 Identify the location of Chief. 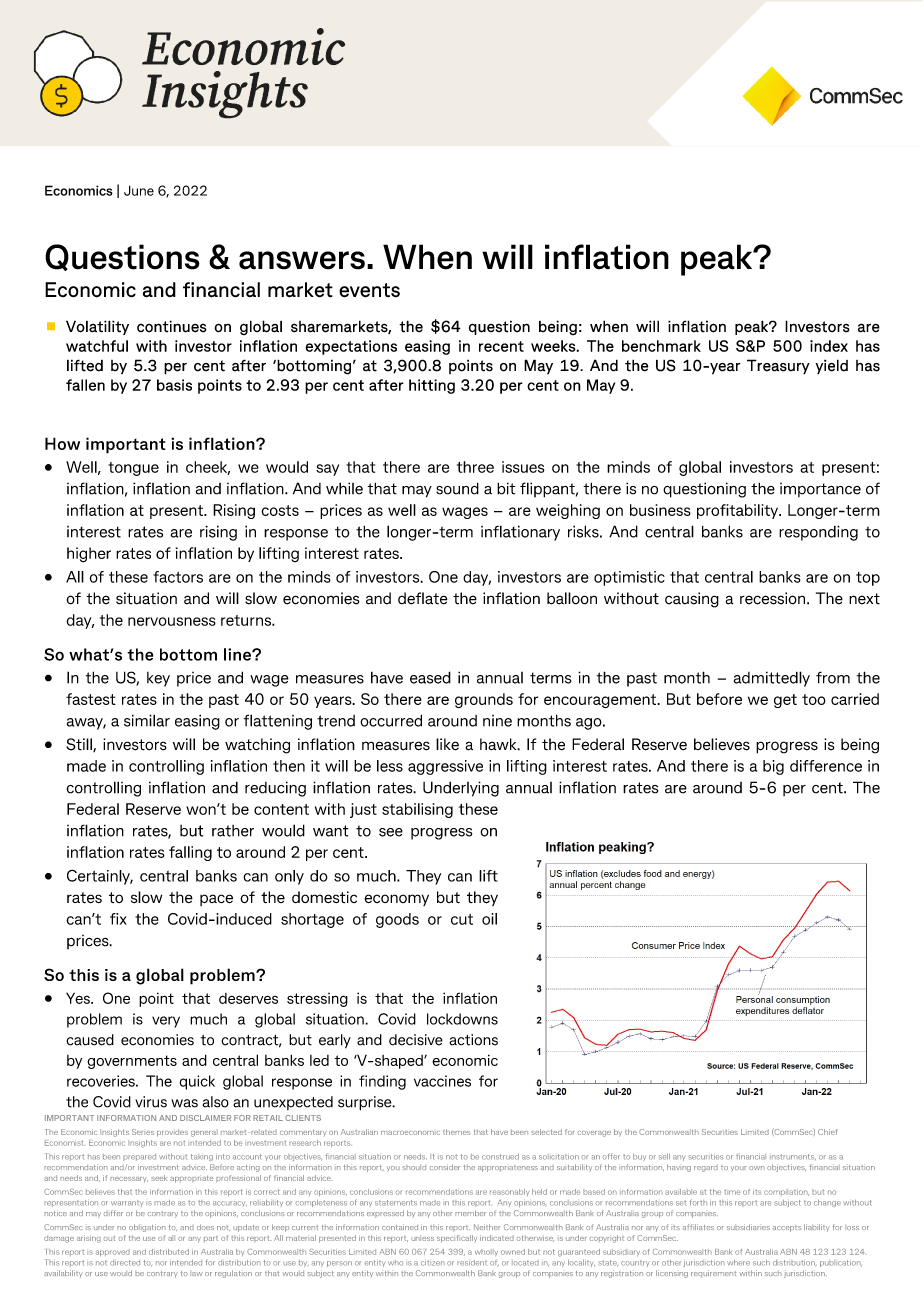
(828, 1132).
